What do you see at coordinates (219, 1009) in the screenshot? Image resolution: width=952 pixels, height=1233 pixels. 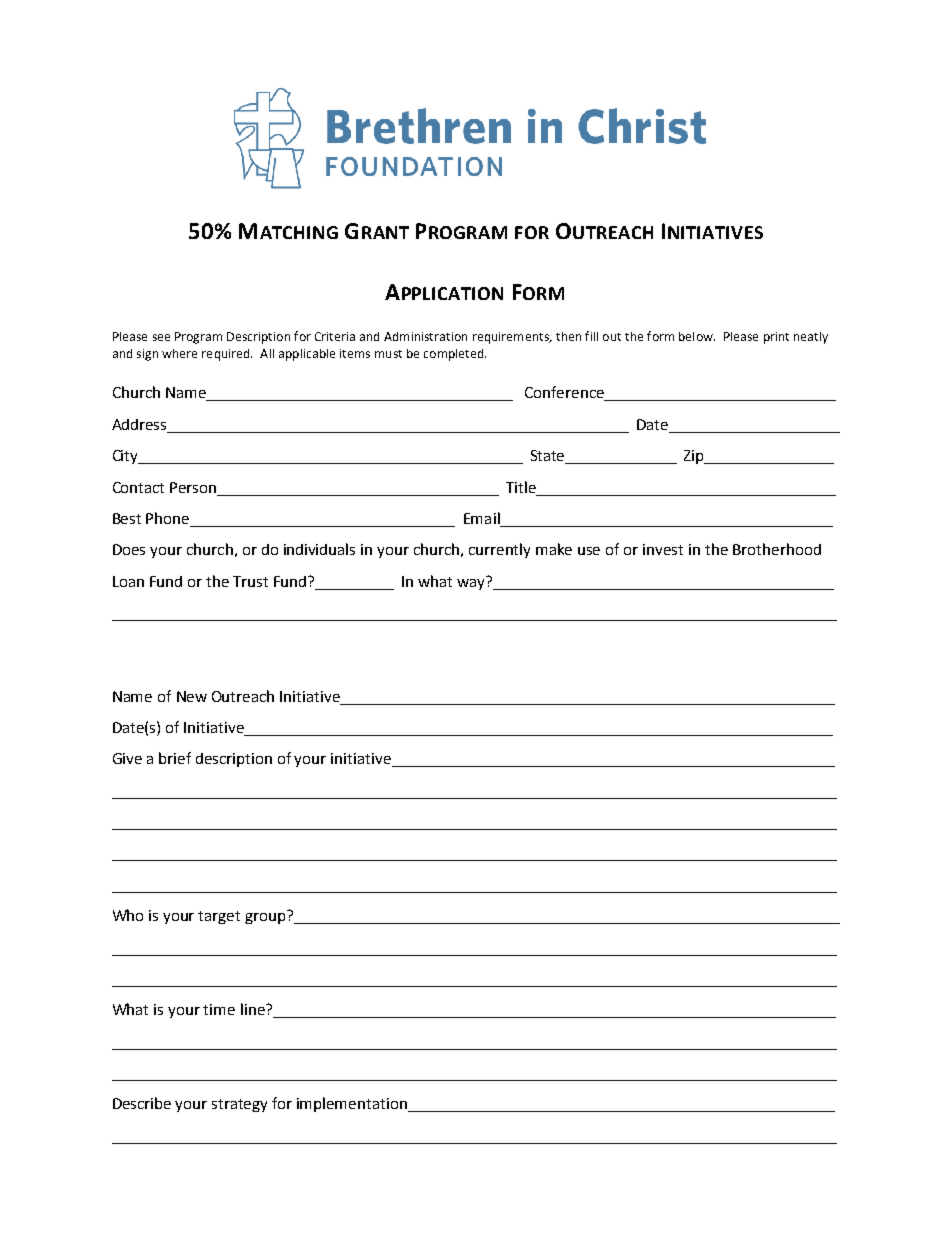 I see `time` at bounding box center [219, 1009].
